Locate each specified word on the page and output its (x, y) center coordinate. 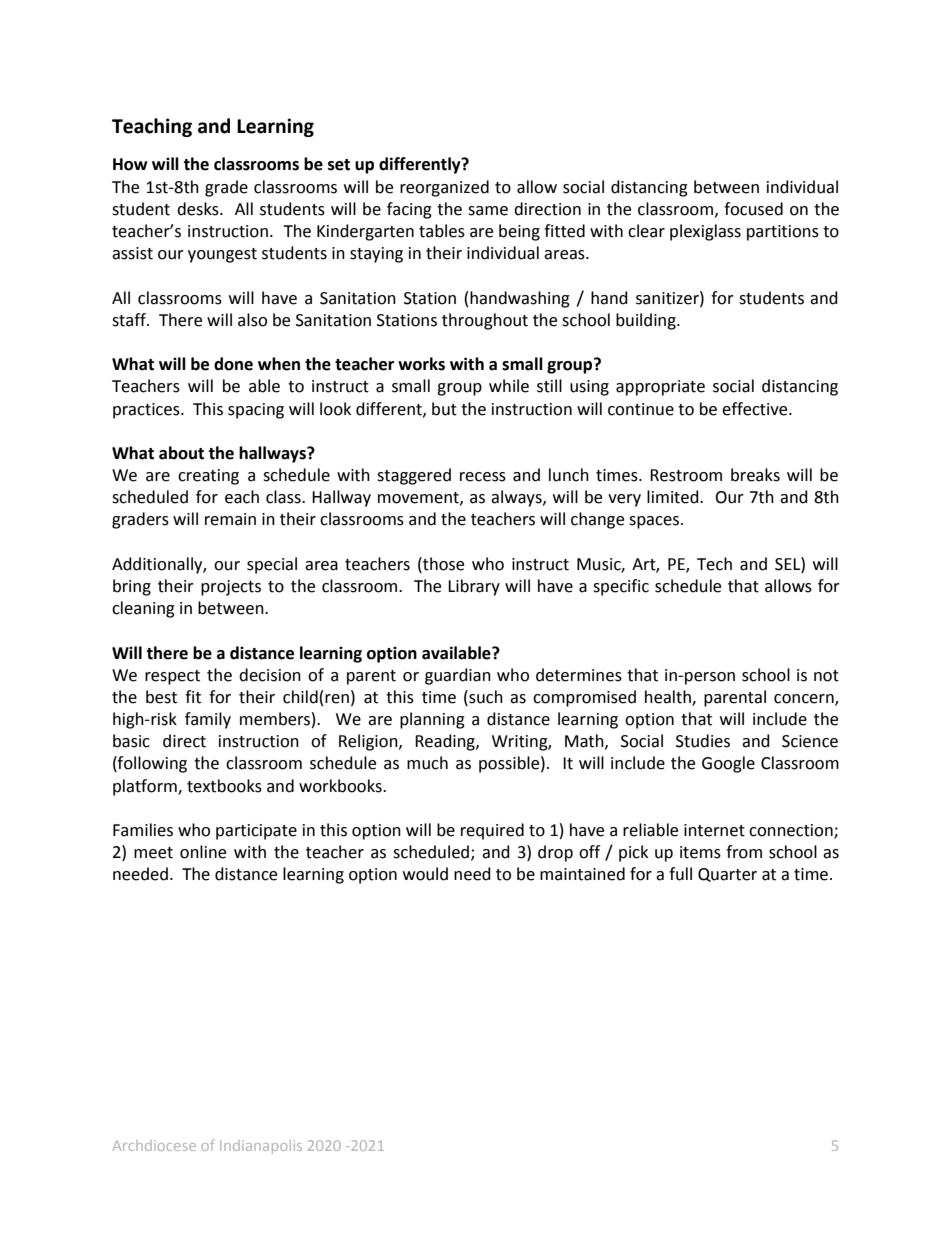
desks (199, 209)
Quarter (727, 875)
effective (756, 409)
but (444, 409)
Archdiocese (154, 1145)
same (488, 211)
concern (805, 700)
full (680, 874)
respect (172, 677)
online (203, 852)
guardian (458, 676)
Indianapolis (261, 1147)
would (425, 874)
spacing (256, 411)
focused (753, 209)
